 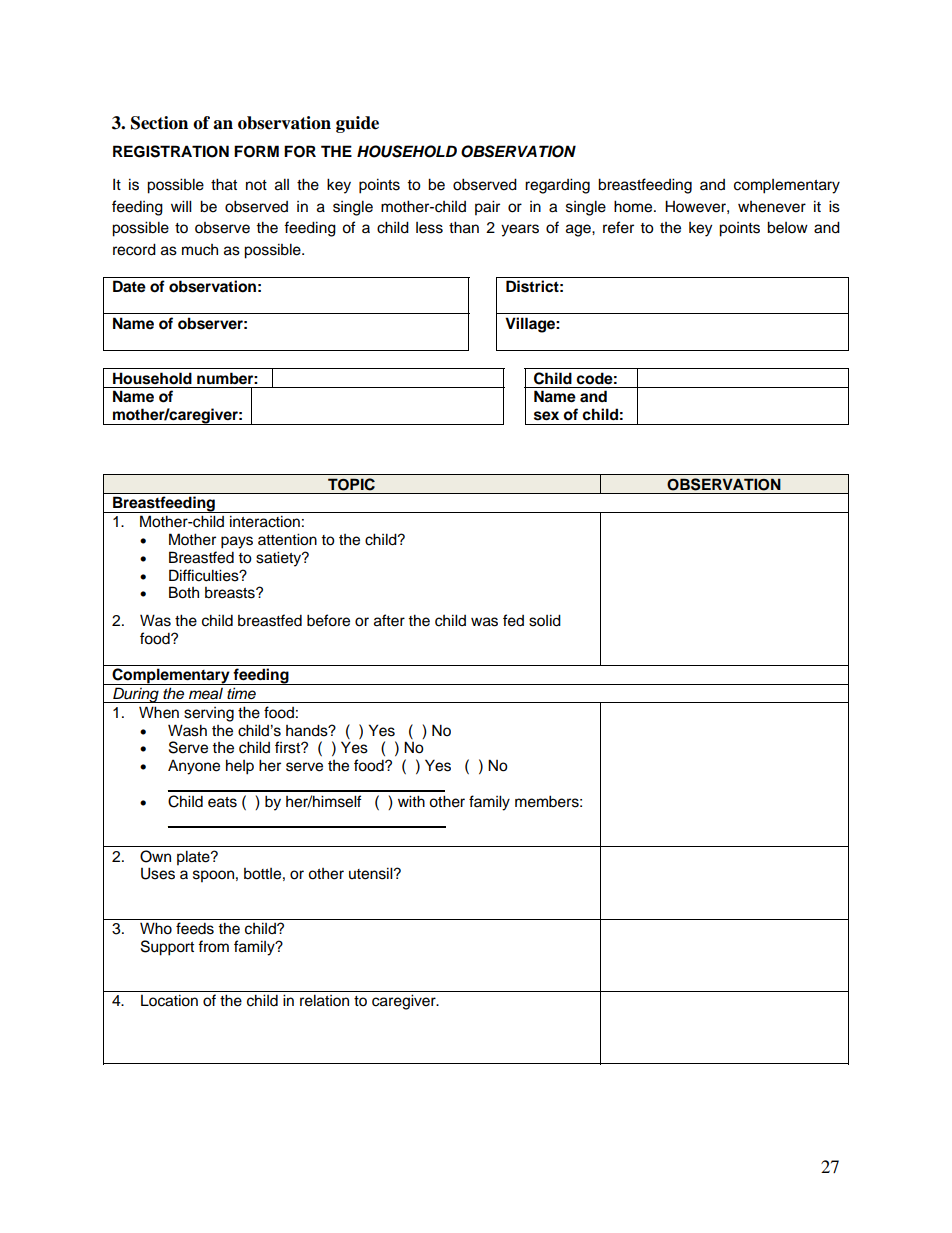 I want to click on utensil, so click(x=372, y=873).
